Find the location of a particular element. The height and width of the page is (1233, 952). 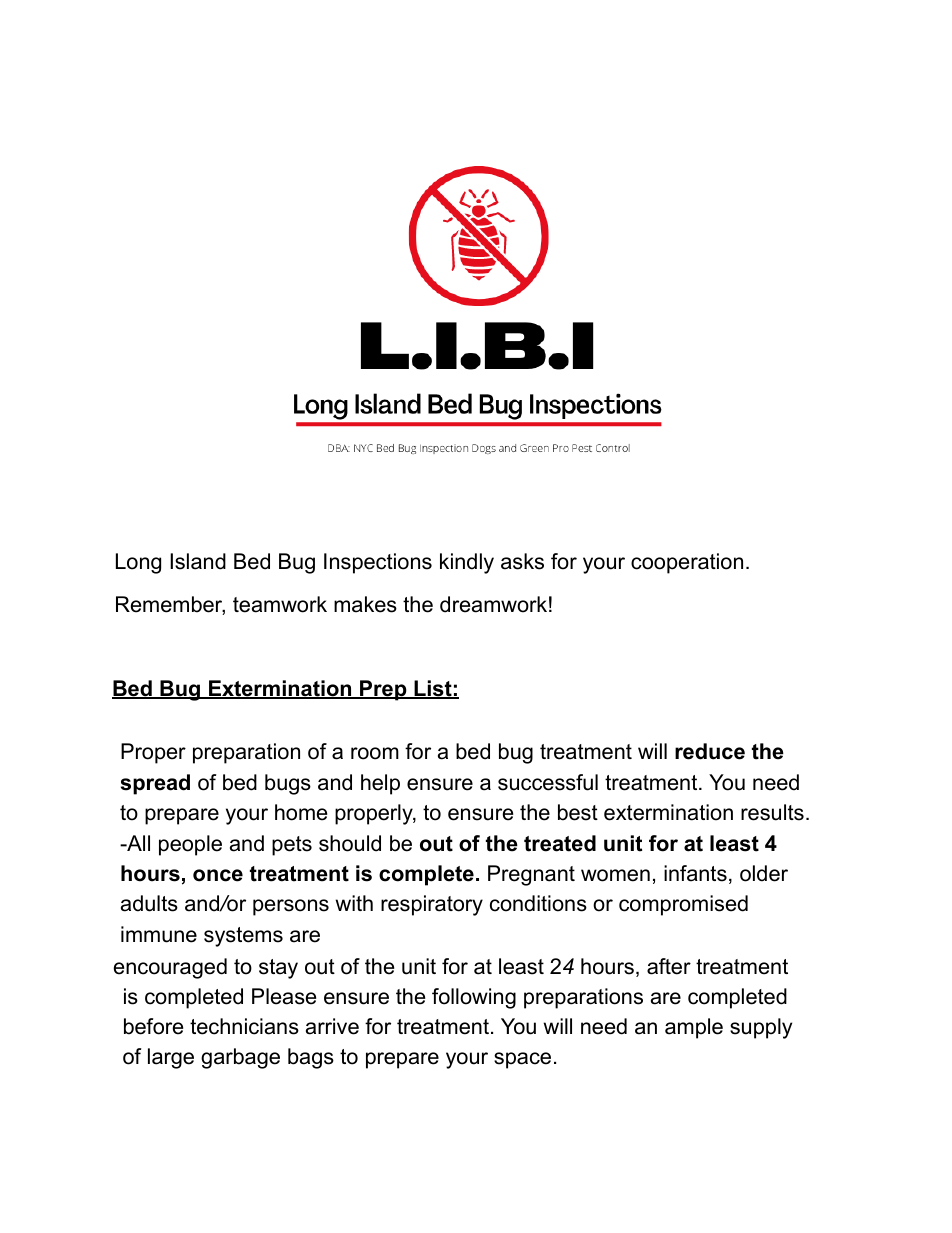

respiratory is located at coordinates (432, 905).
